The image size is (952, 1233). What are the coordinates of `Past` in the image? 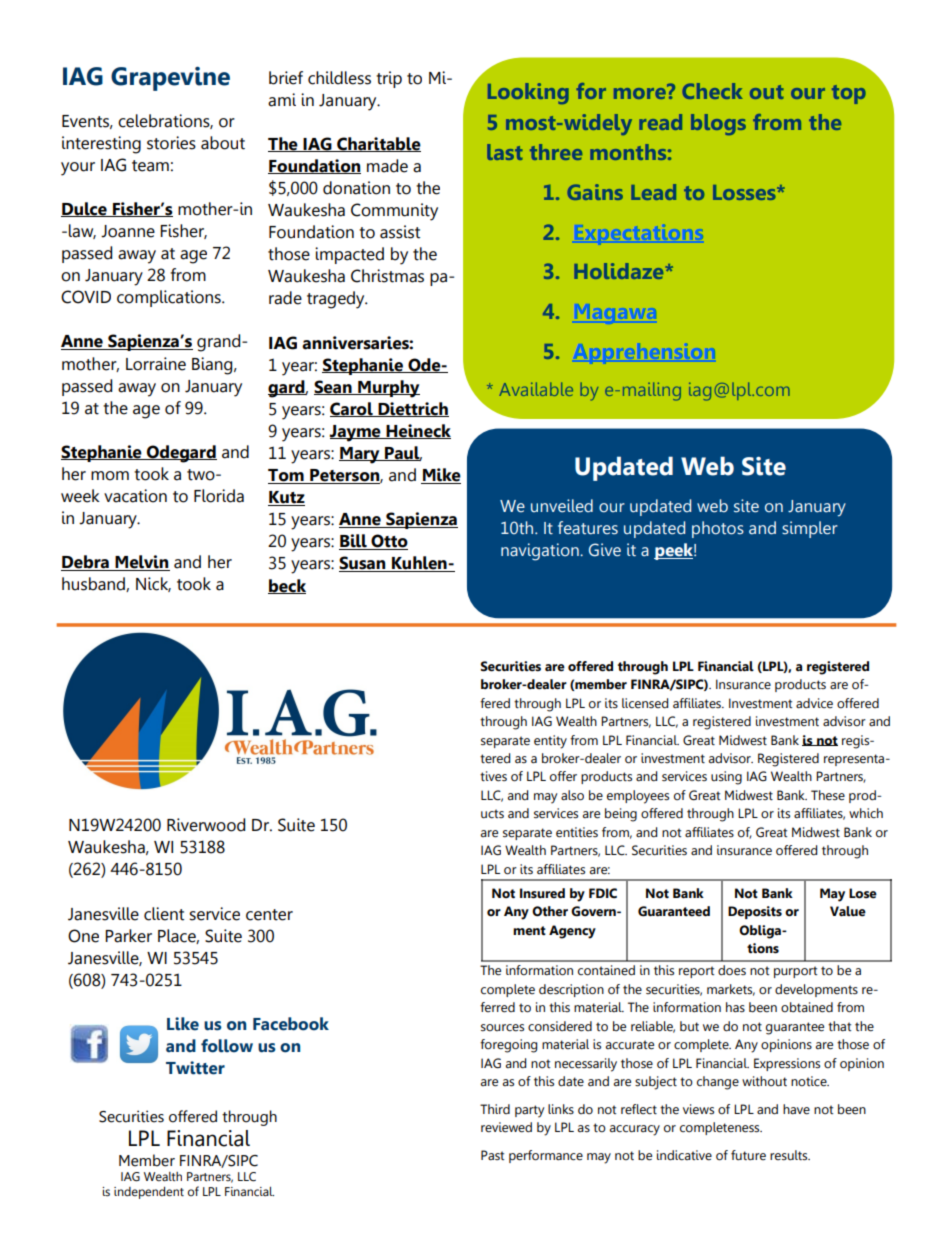 It's located at (492, 1155).
